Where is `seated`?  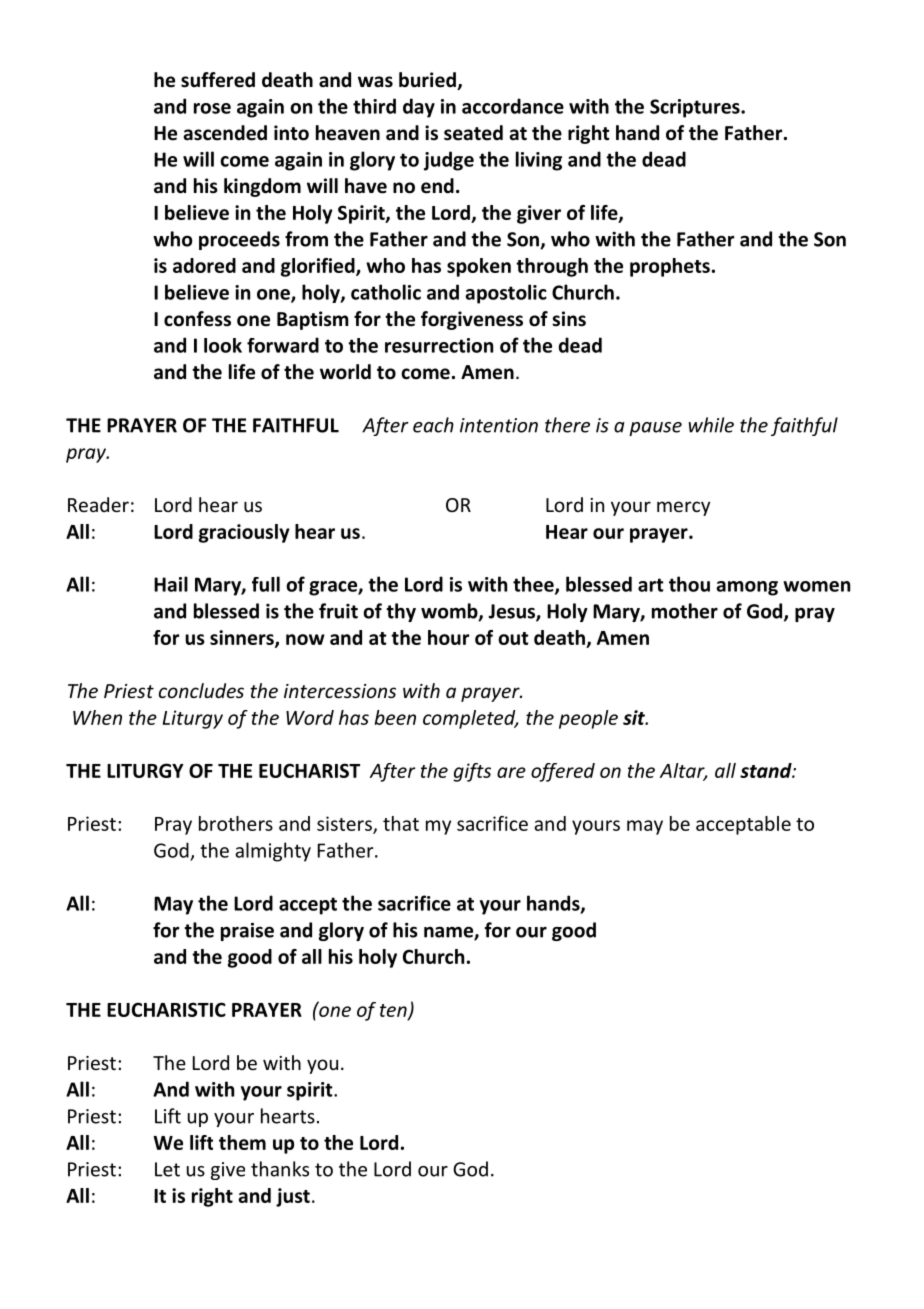
seated is located at coordinates (473, 133).
